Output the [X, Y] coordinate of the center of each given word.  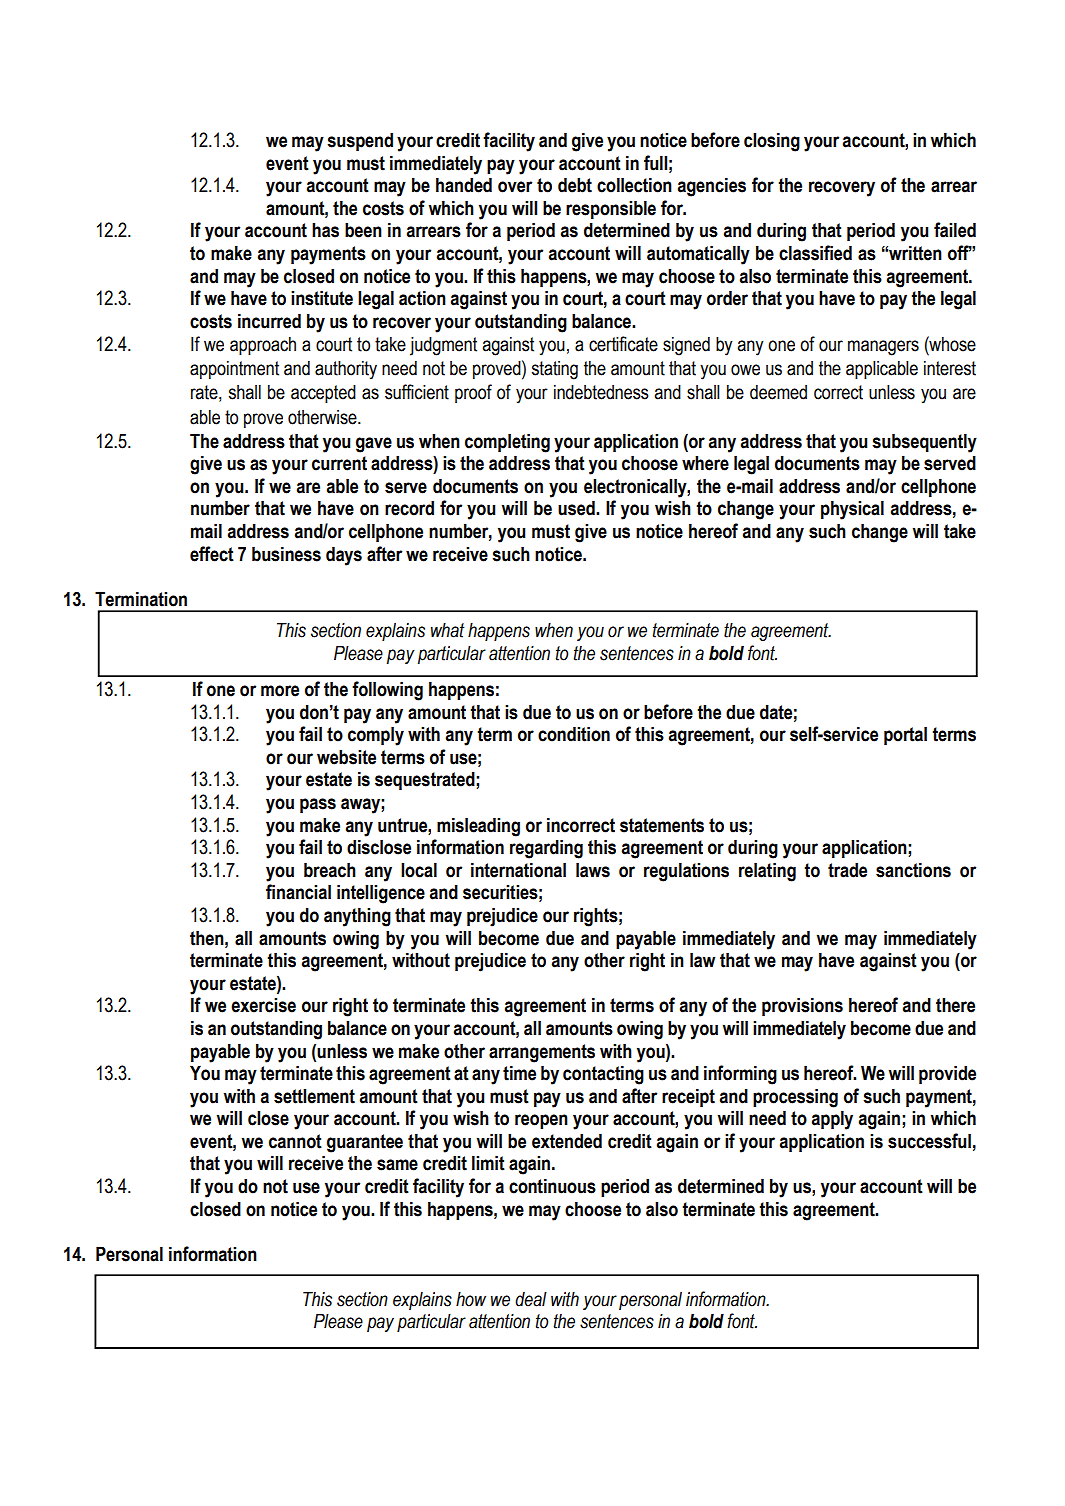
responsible [611, 209]
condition [574, 734]
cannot [295, 1141]
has [325, 230]
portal [905, 735]
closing [772, 142]
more [280, 691]
